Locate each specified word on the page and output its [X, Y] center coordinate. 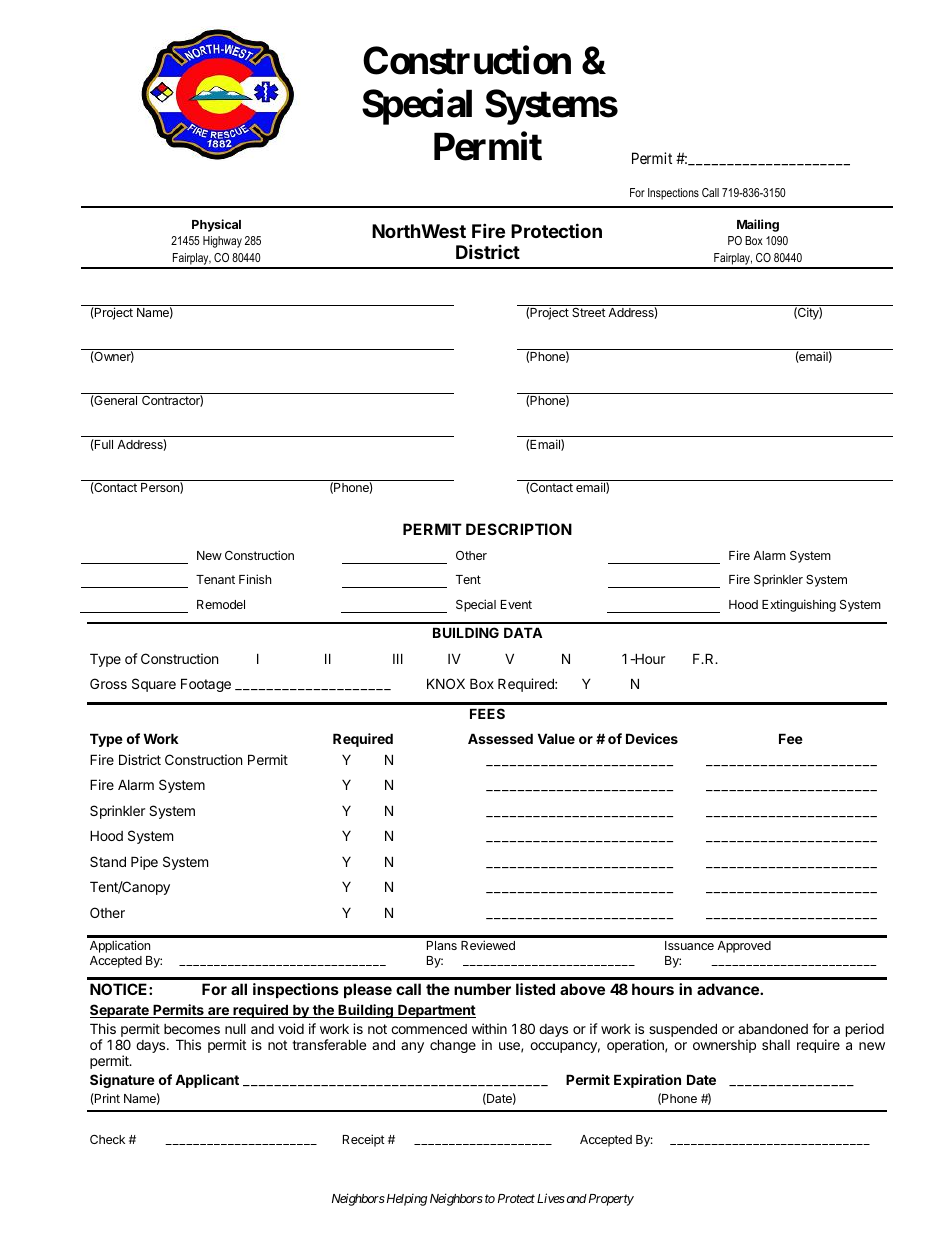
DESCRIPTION [519, 529]
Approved [744, 947]
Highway [222, 242]
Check [107, 1139]
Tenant [215, 579]
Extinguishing [799, 605]
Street [589, 312]
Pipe [144, 863]
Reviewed [488, 945]
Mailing [758, 225]
